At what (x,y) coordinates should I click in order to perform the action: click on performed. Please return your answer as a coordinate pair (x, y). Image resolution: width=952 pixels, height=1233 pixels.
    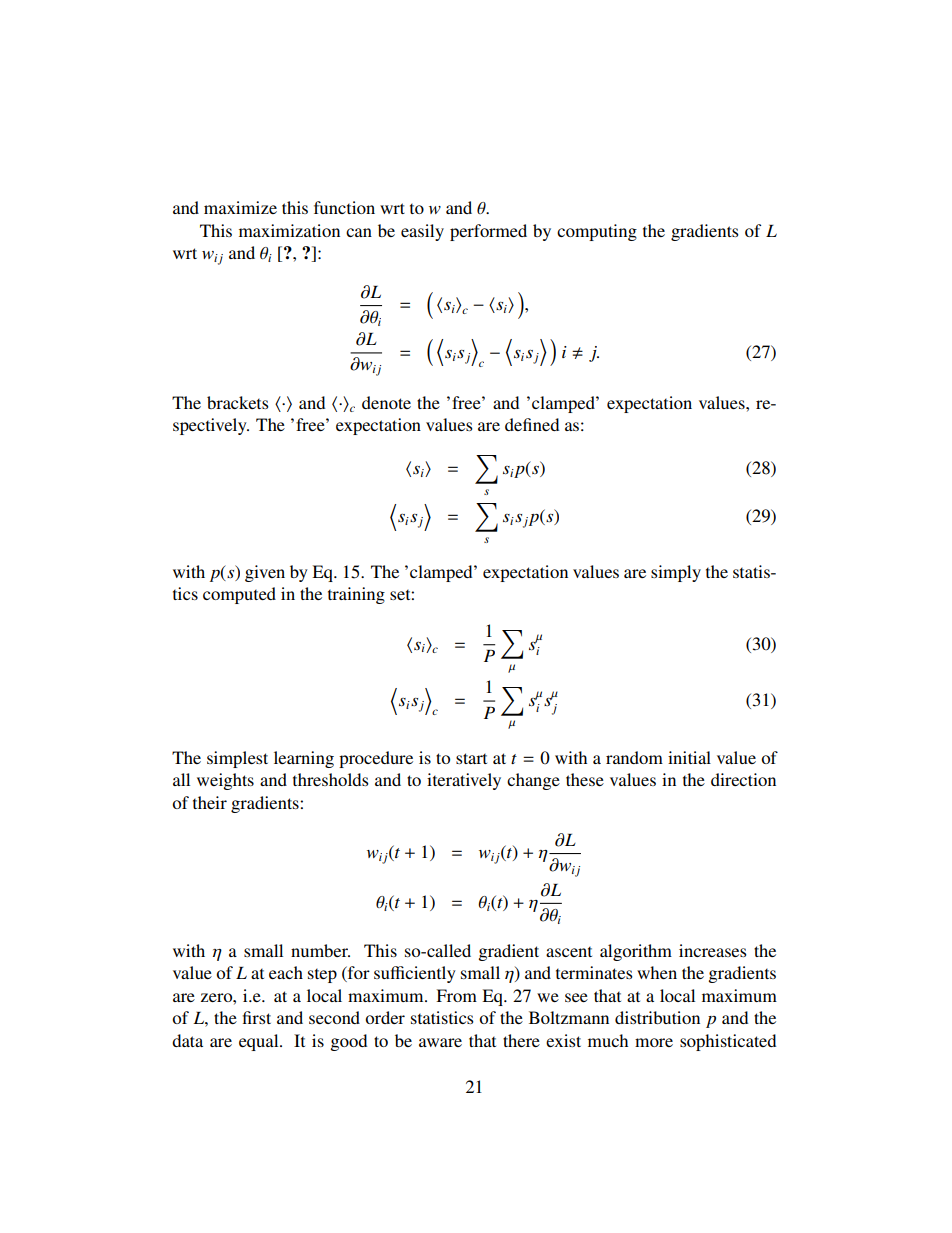
    Looking at the image, I should click on (488, 232).
